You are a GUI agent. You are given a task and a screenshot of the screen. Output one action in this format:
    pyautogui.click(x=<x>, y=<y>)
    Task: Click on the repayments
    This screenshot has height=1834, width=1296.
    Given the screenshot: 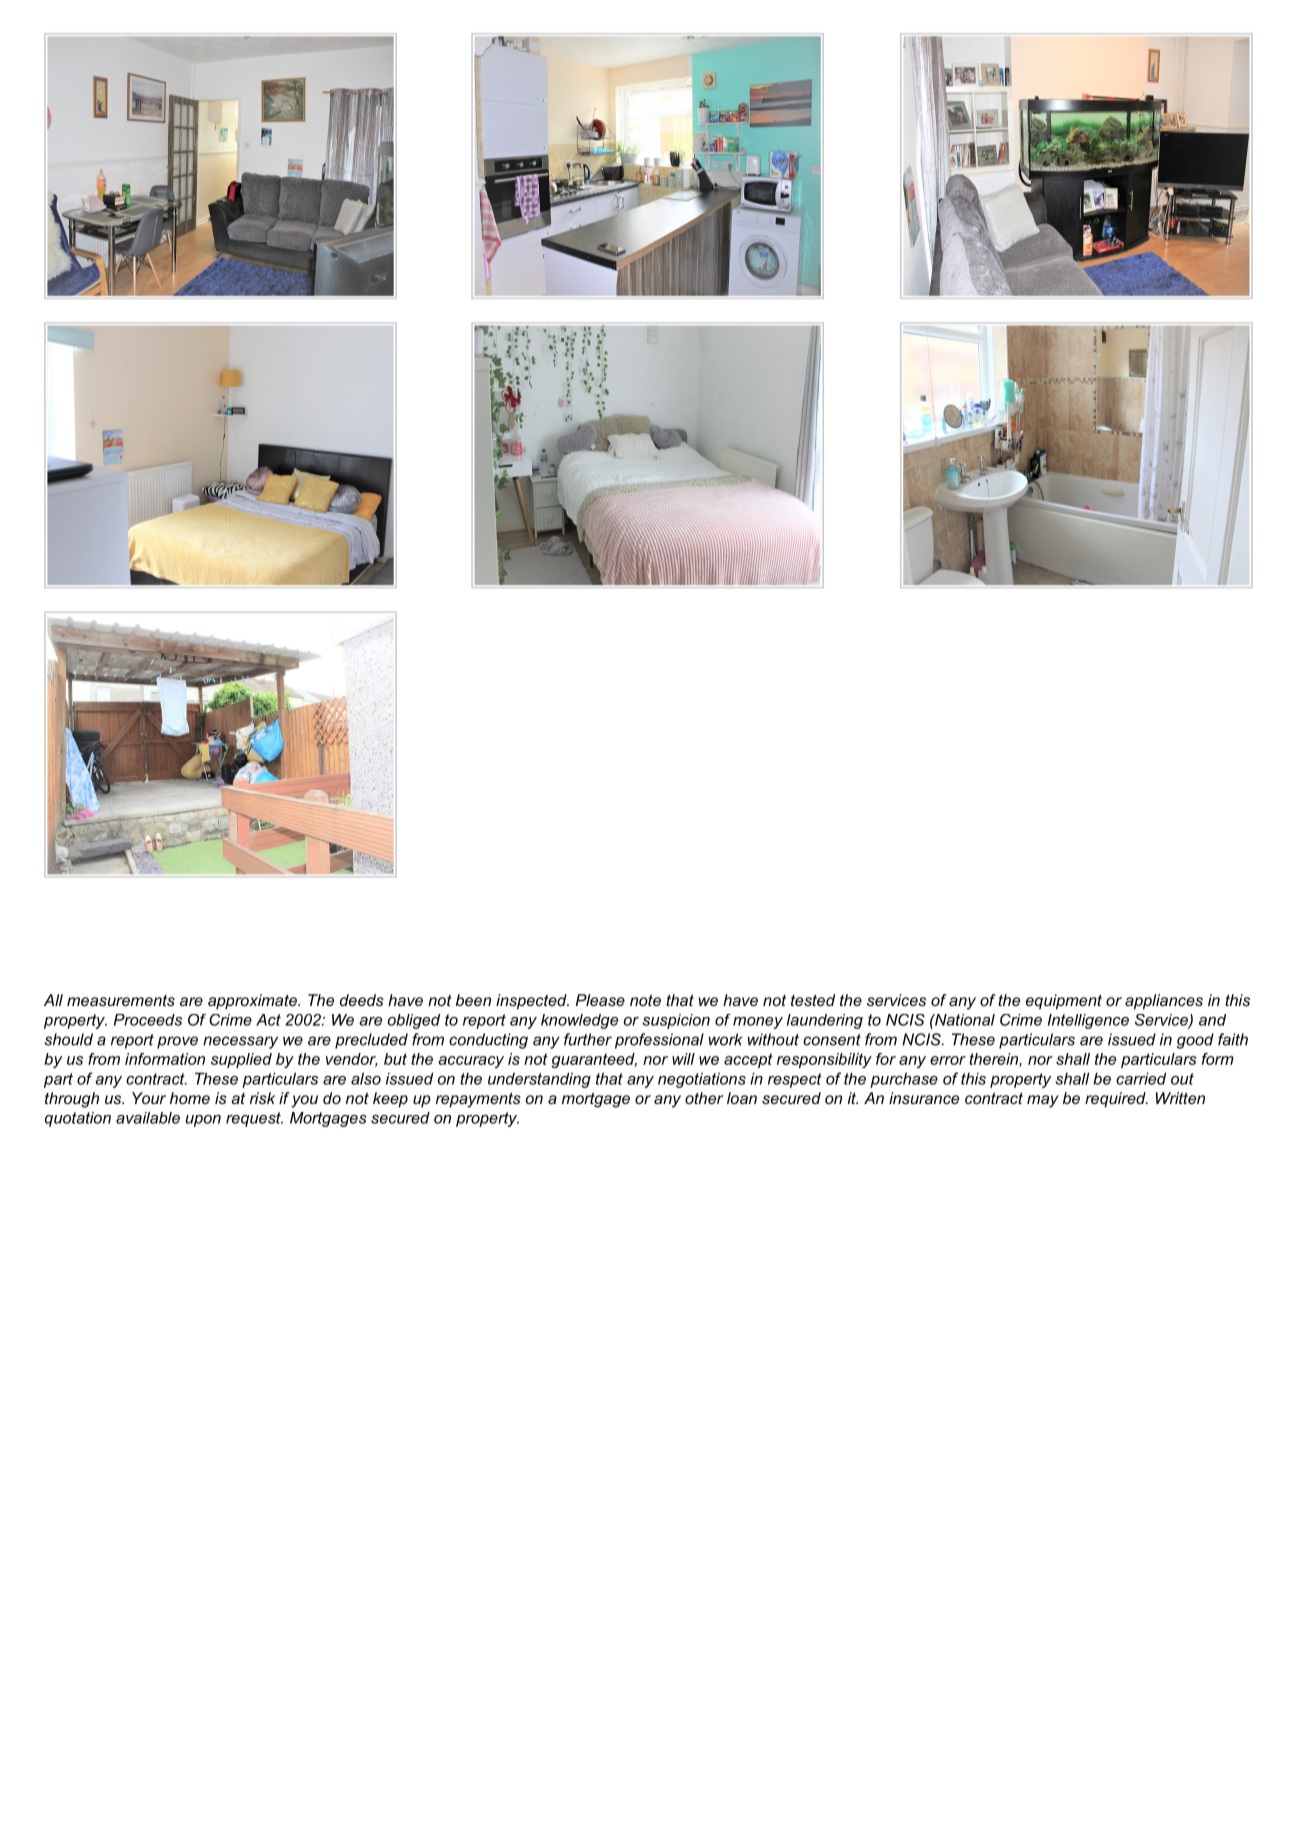 What is the action you would take?
    pyautogui.click(x=478, y=1100)
